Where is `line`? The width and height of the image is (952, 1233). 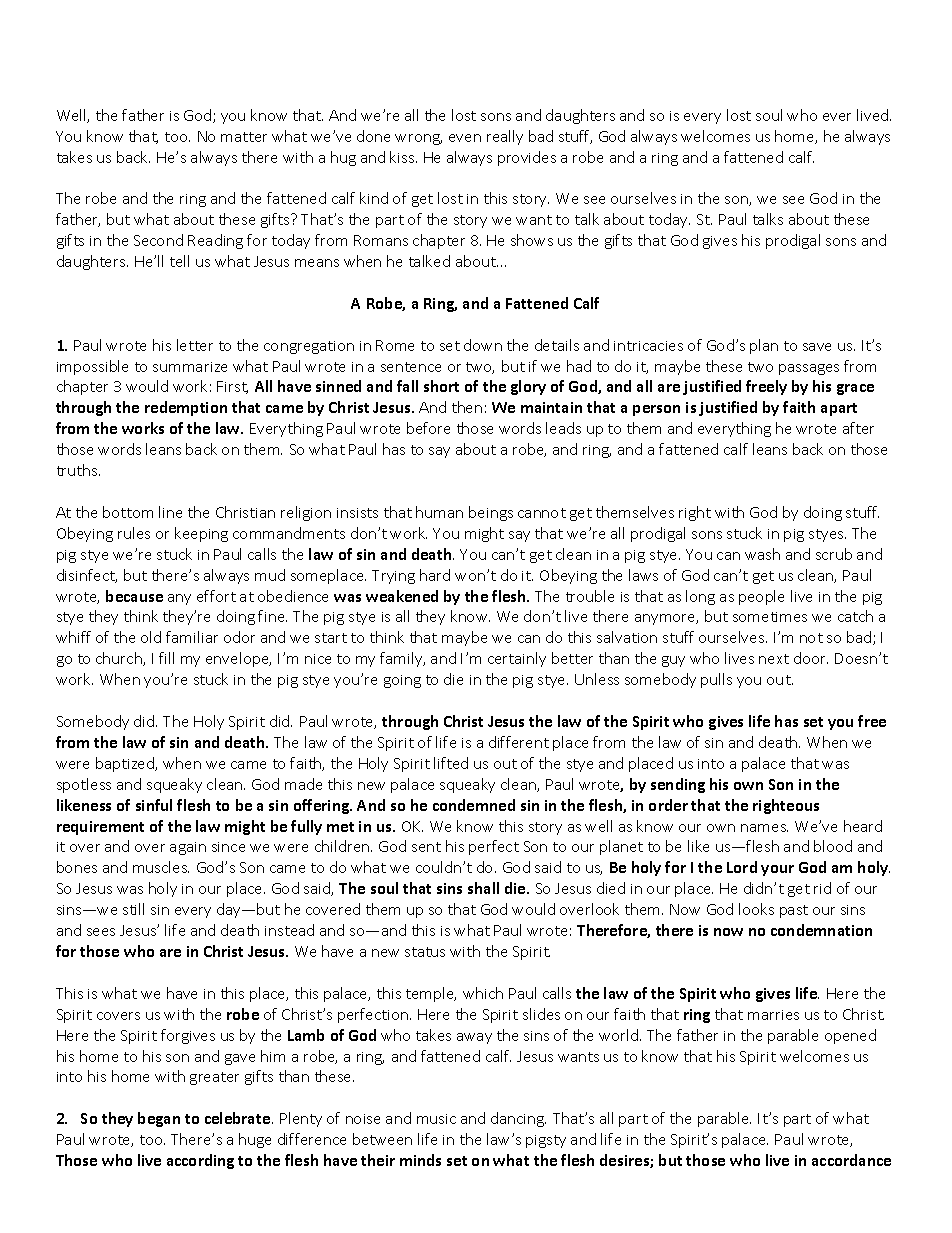 line is located at coordinates (170, 512).
